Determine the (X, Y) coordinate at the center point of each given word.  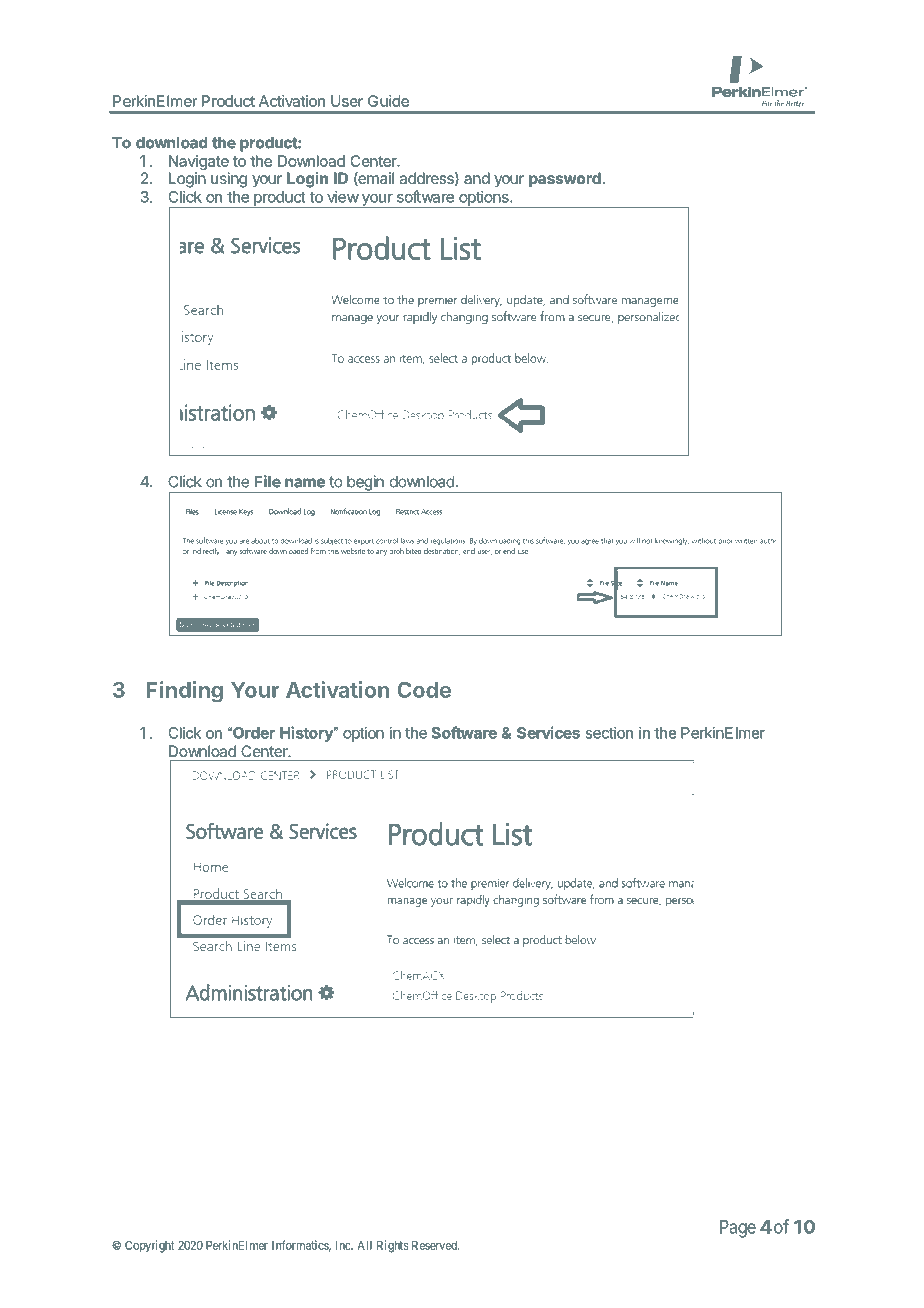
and (477, 178)
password (565, 180)
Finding (185, 692)
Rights (392, 1246)
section (609, 733)
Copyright (150, 1246)
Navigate (199, 164)
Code (424, 690)
